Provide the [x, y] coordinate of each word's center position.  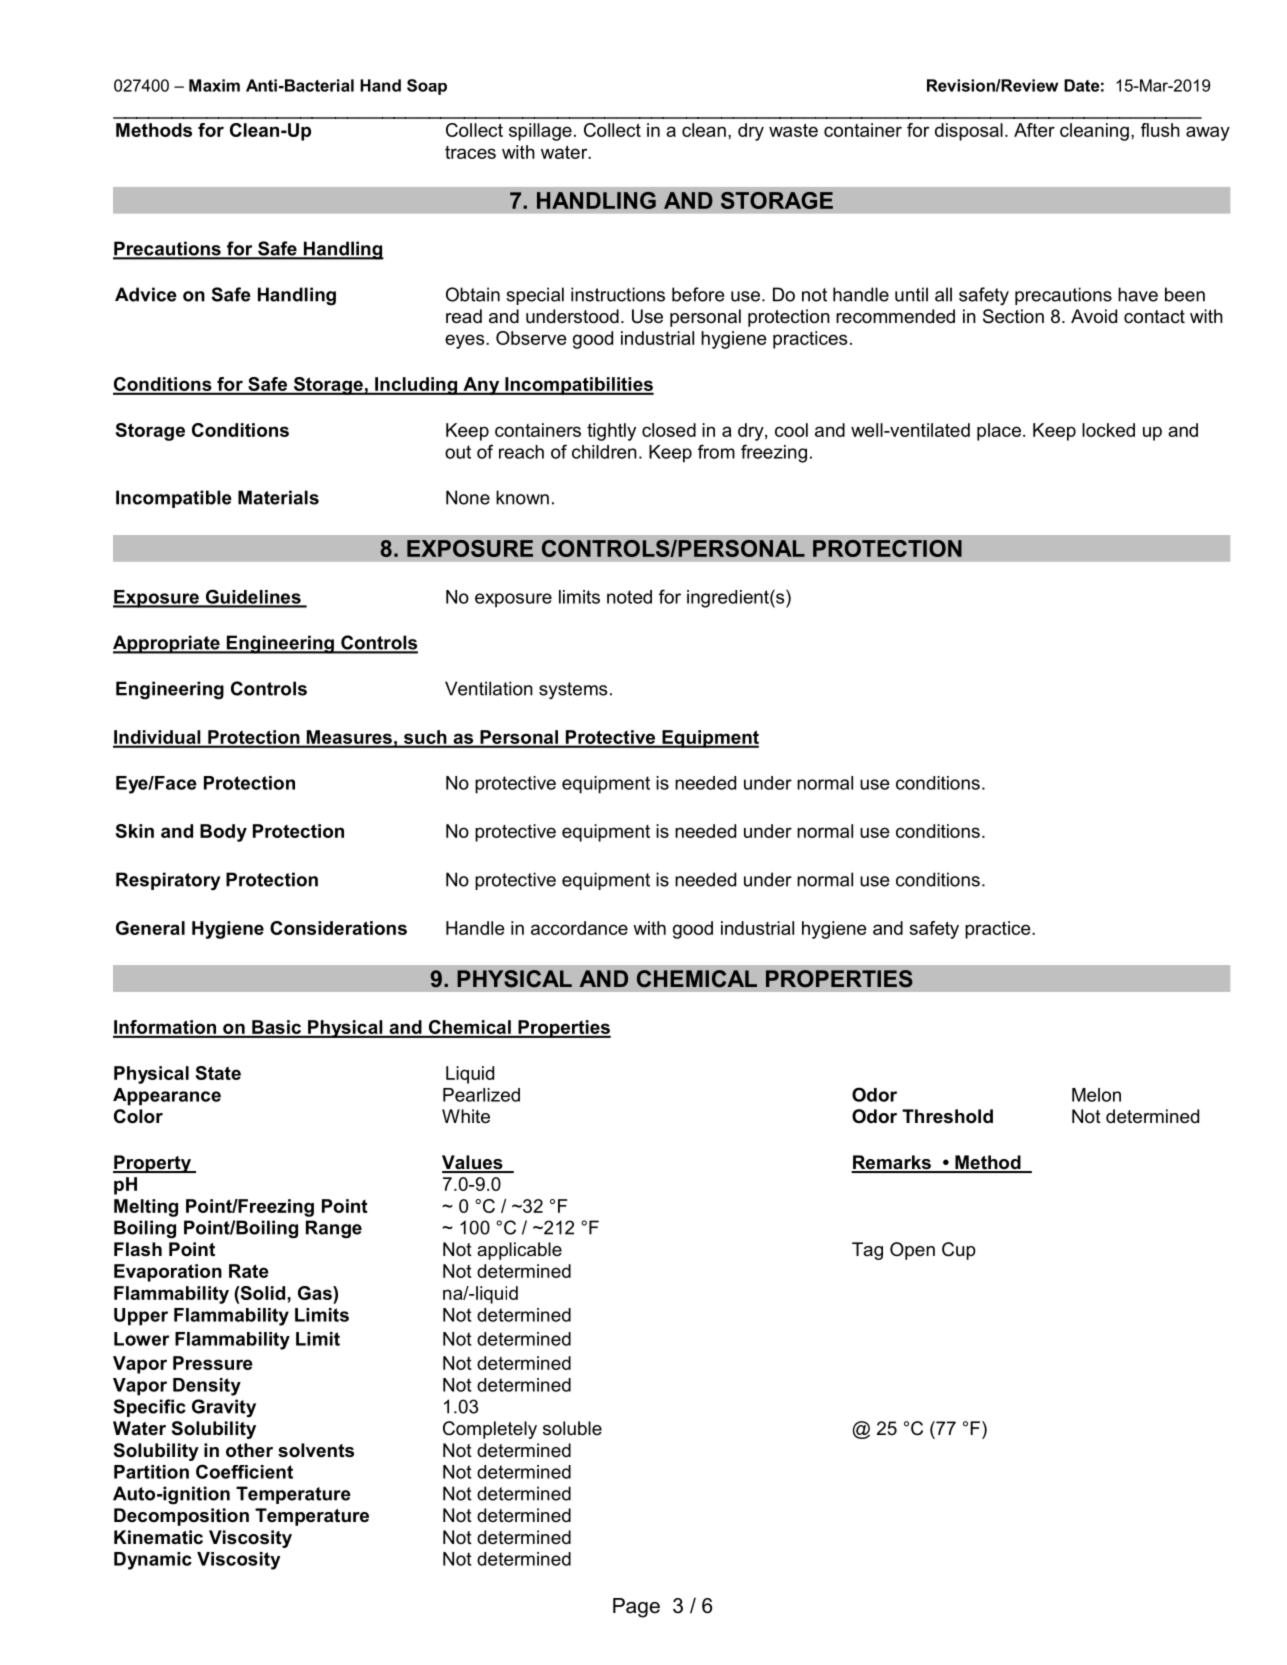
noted [629, 597]
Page [636, 1608]
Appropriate [167, 644]
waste [793, 130]
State [218, 1073]
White [466, 1116]
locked [1108, 430]
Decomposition [181, 1517]
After [1034, 130]
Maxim [214, 85]
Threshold [947, 1116]
